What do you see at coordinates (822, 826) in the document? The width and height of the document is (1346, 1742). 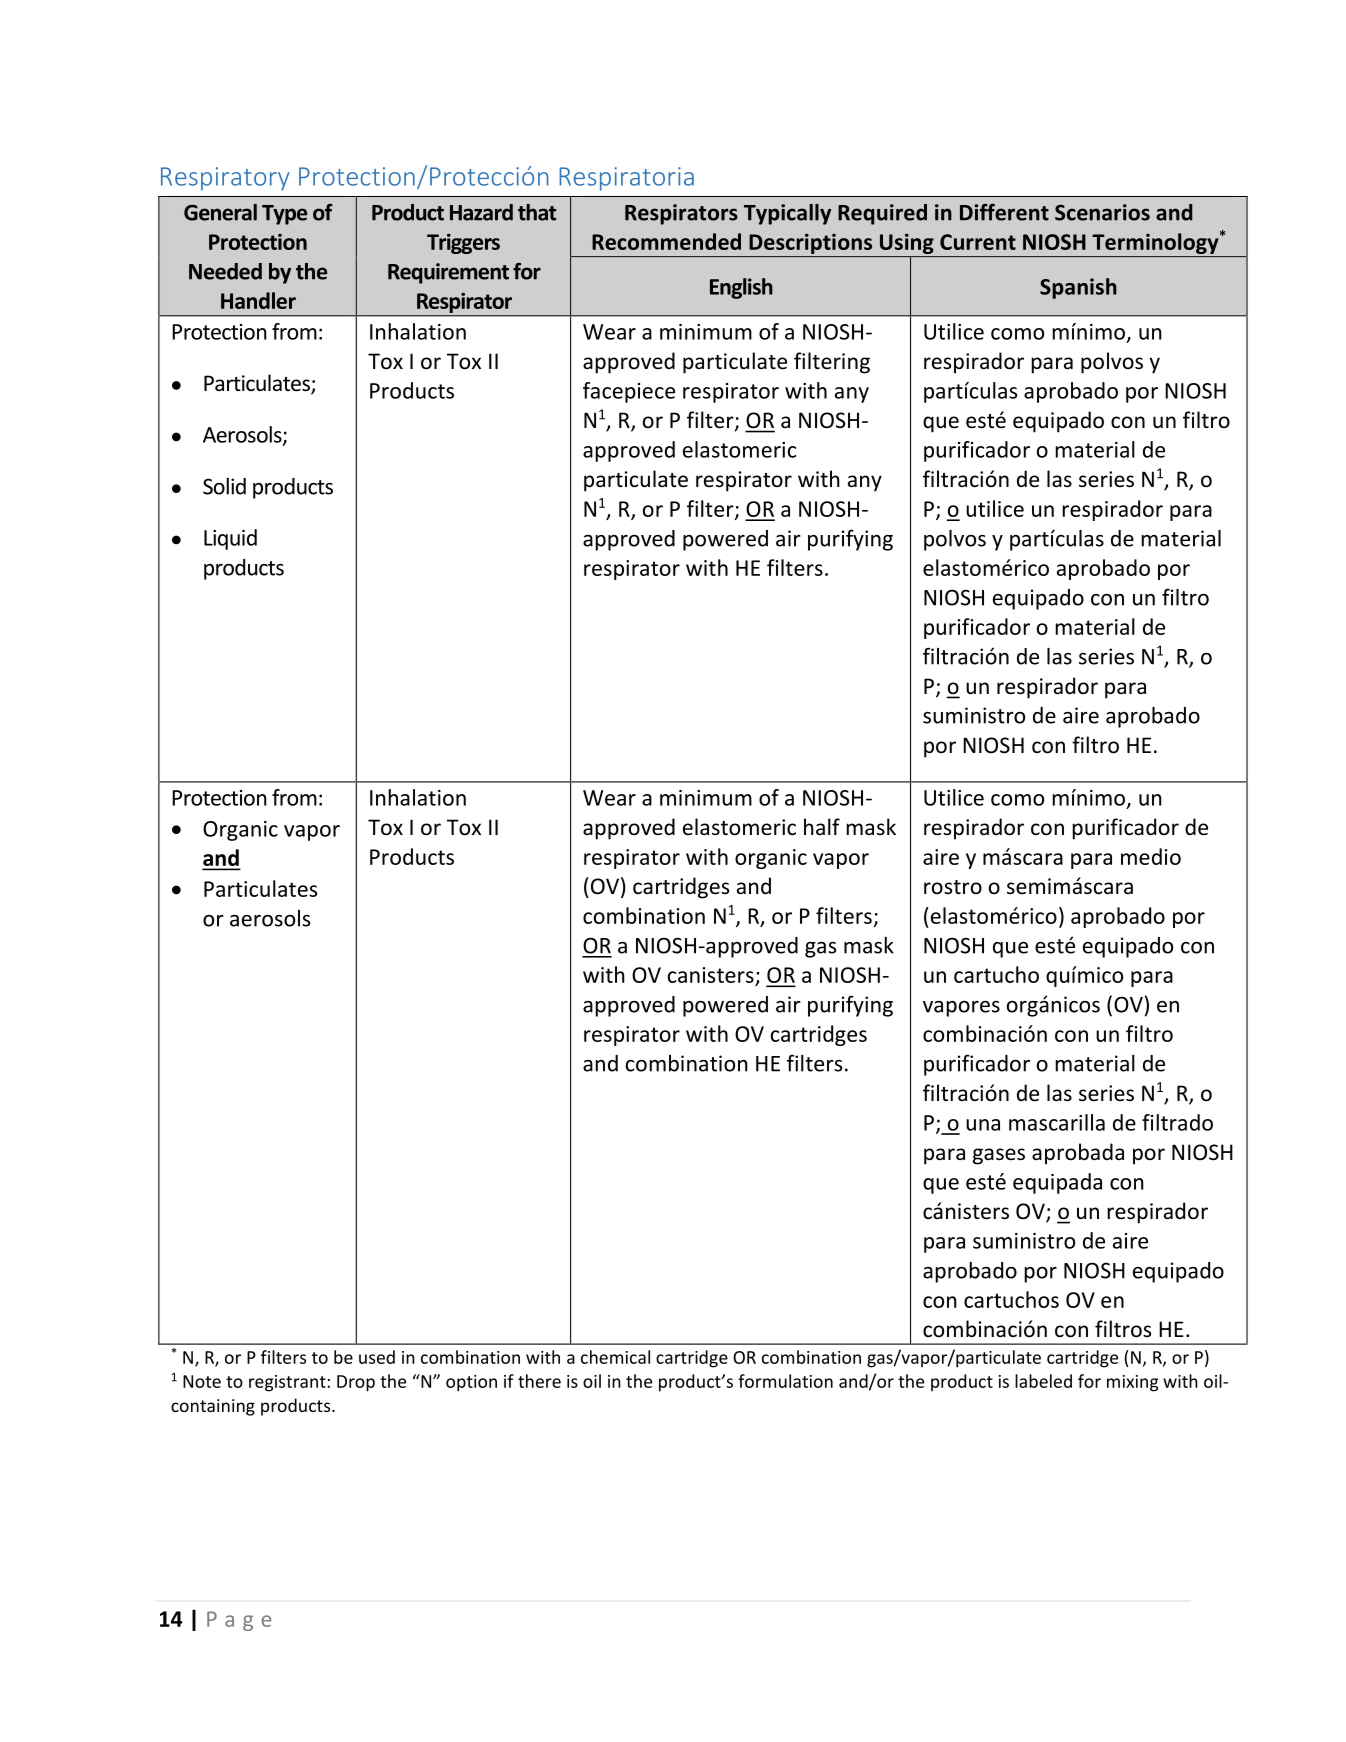 I see `half` at bounding box center [822, 826].
